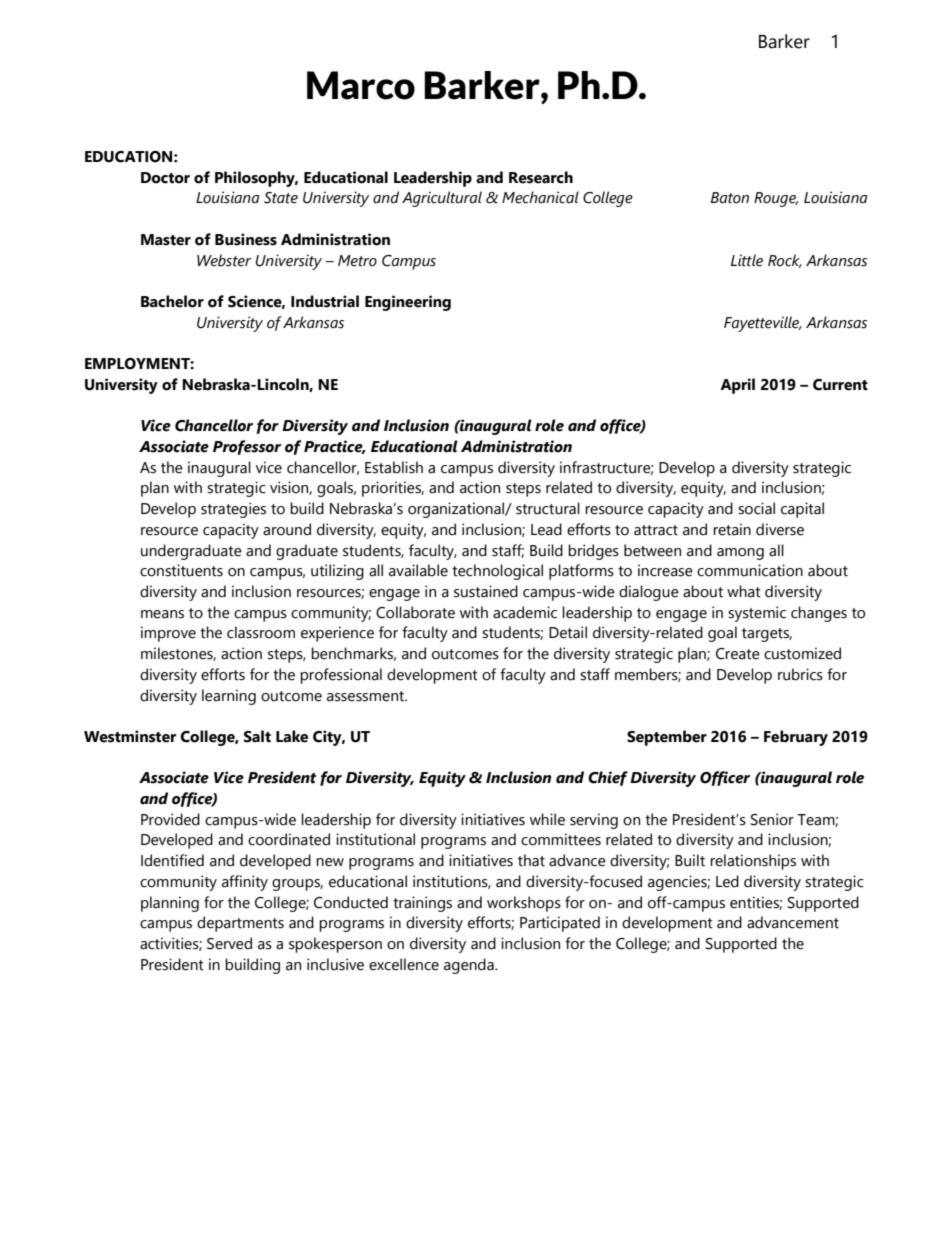  I want to click on Doctor, so click(165, 178).
